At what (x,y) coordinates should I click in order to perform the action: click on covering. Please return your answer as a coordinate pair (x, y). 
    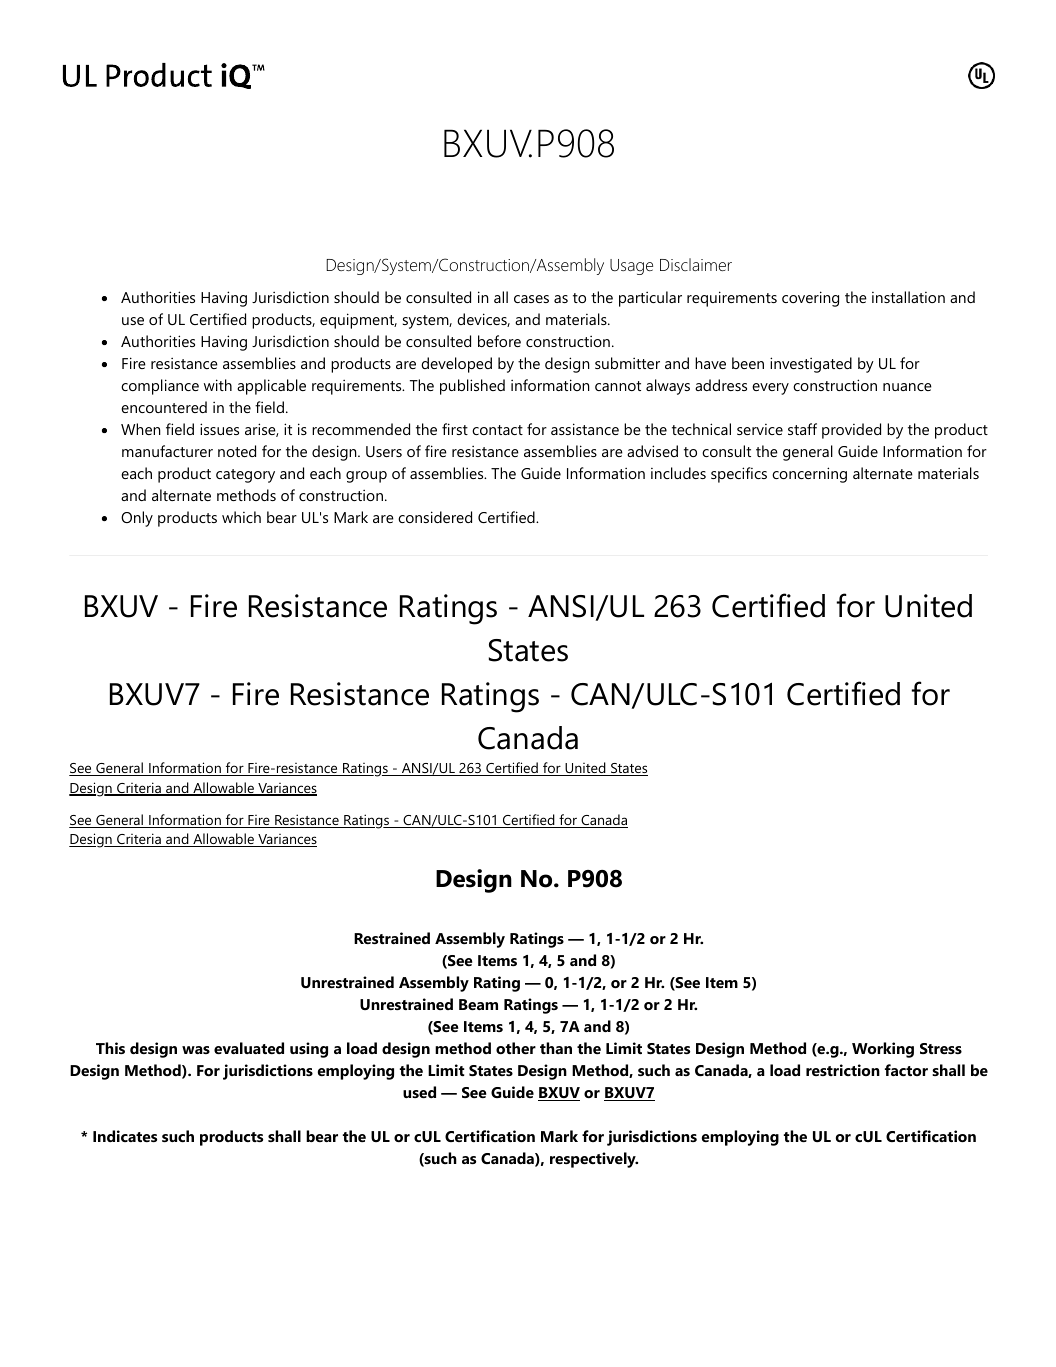
    Looking at the image, I should click on (810, 299).
